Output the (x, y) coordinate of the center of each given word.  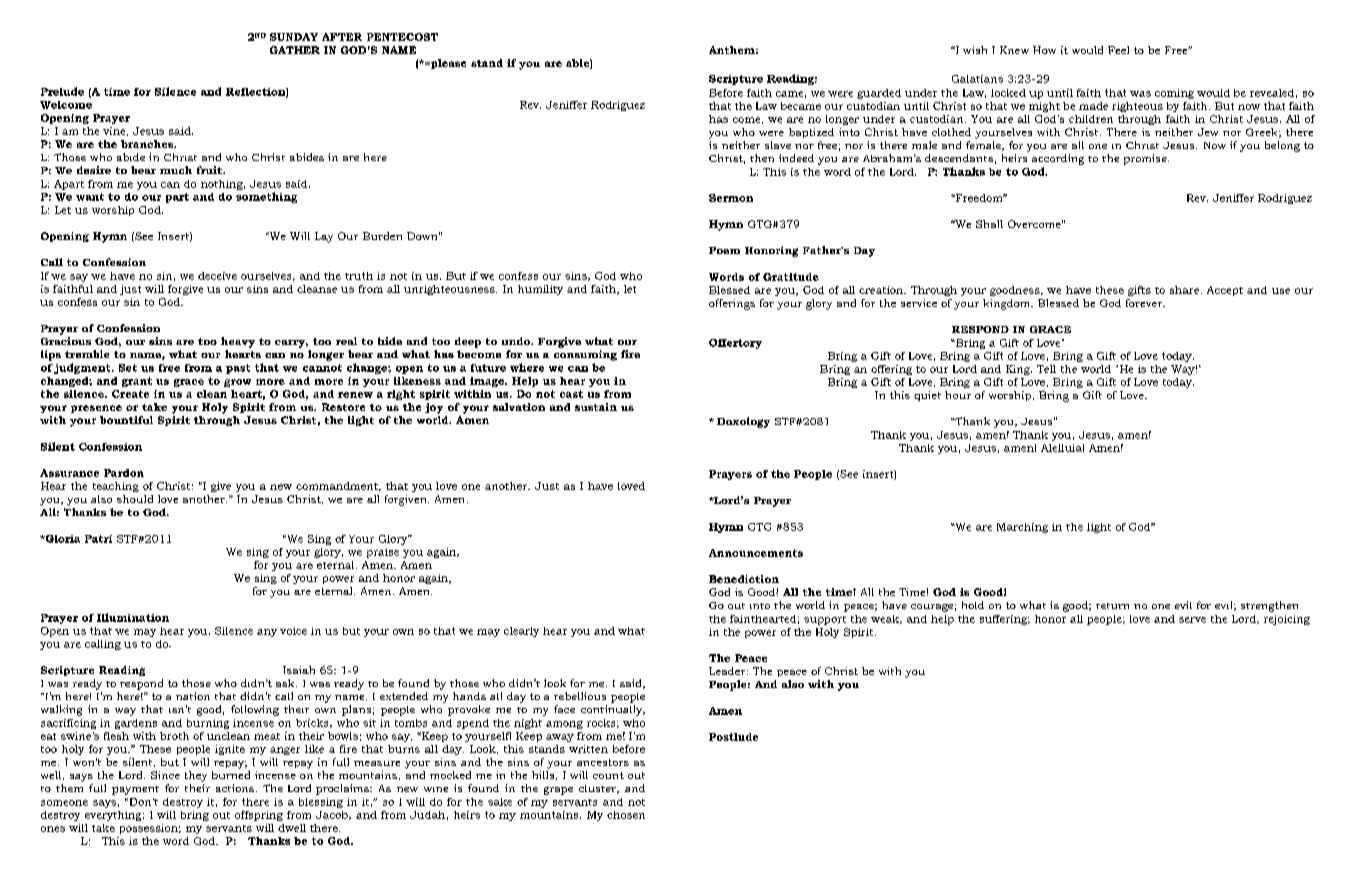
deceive (217, 276)
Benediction (744, 579)
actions (235, 788)
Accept (1225, 291)
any (267, 633)
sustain (596, 407)
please (447, 64)
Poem (724, 250)
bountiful (126, 420)
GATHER (295, 50)
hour (958, 395)
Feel (1118, 50)
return (1112, 606)
